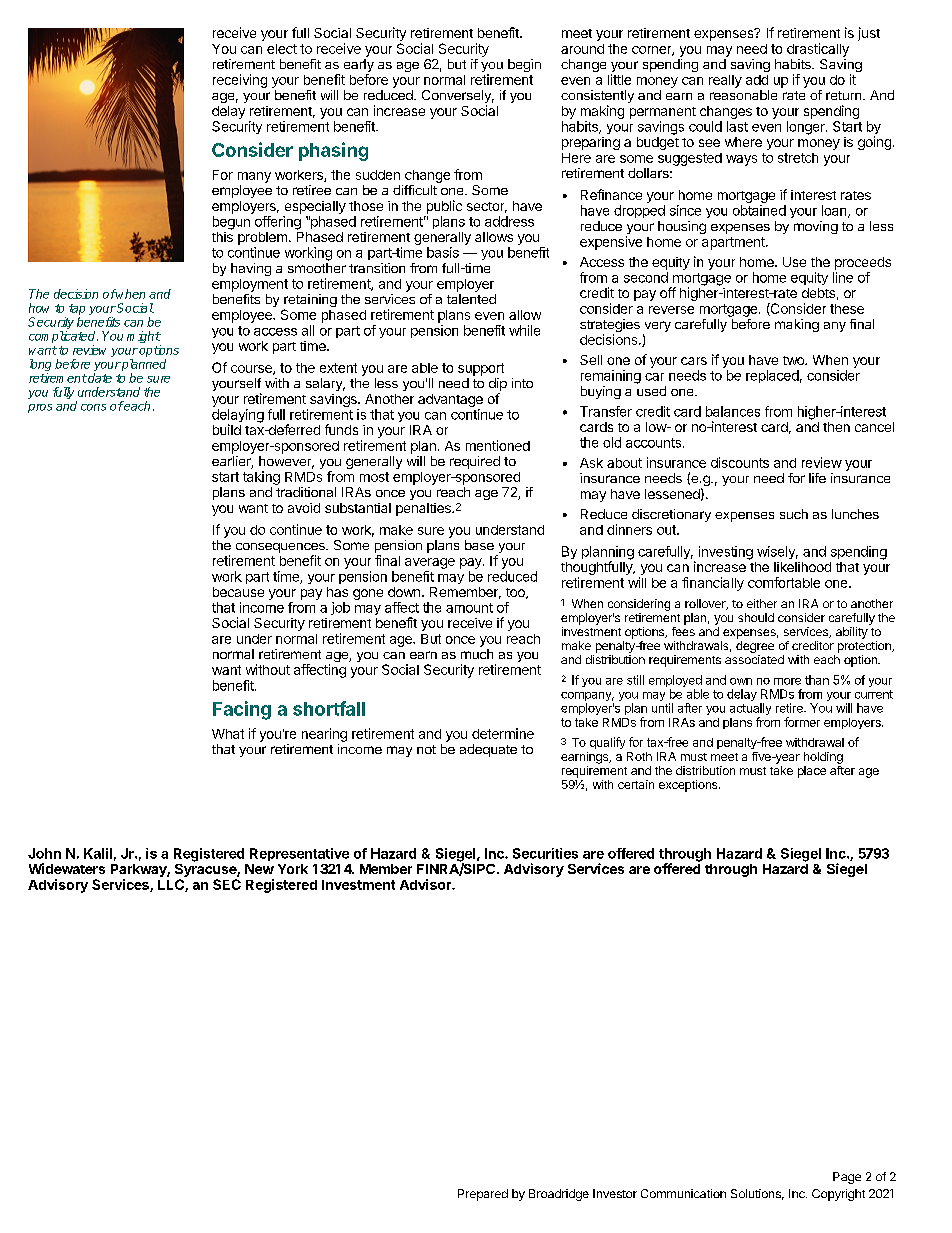 The height and width of the screenshot is (1233, 952). Describe the element at coordinates (483, 1195) in the screenshot. I see `Prepared` at that location.
